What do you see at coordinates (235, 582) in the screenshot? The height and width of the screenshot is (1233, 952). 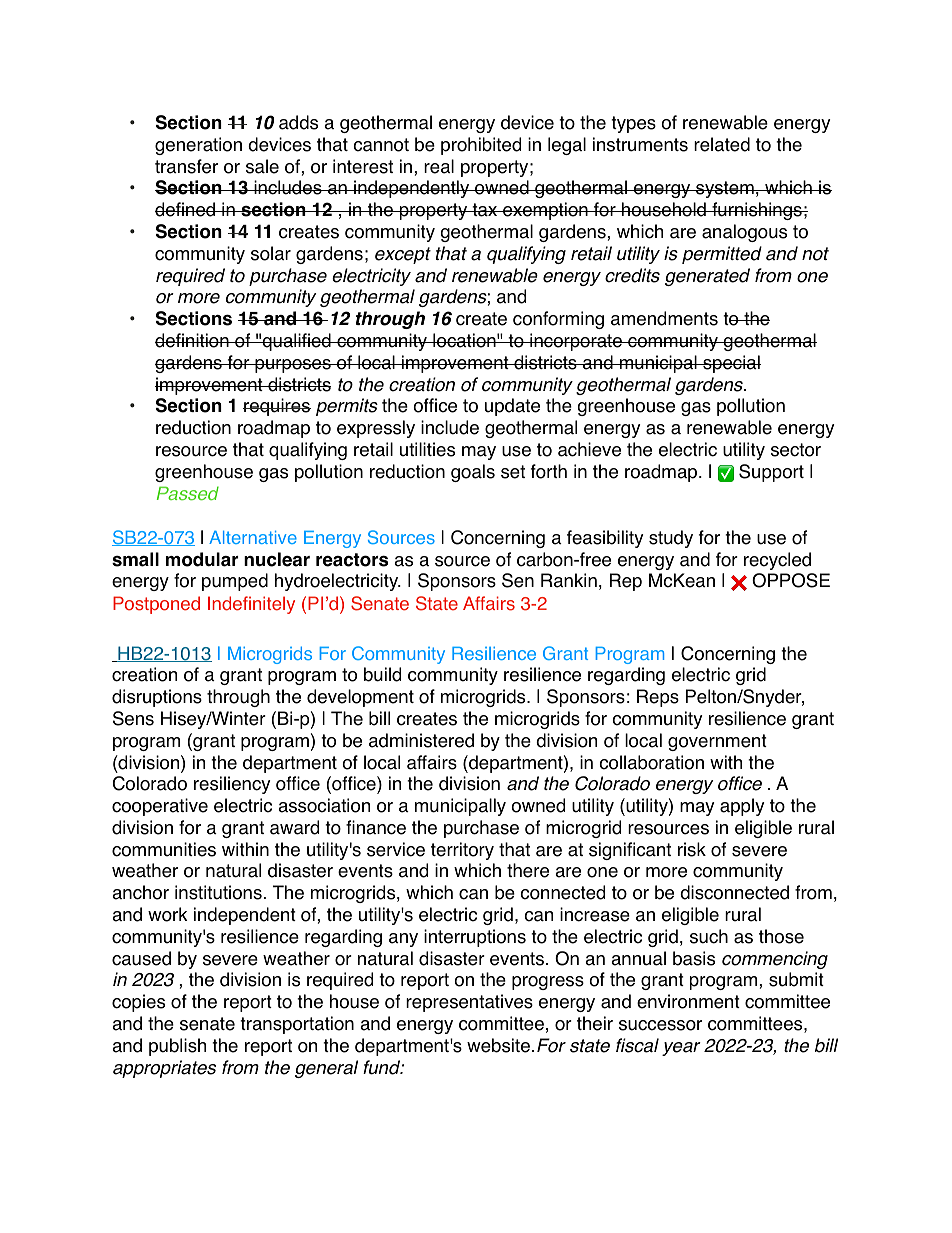 I see `pumped` at bounding box center [235, 582].
